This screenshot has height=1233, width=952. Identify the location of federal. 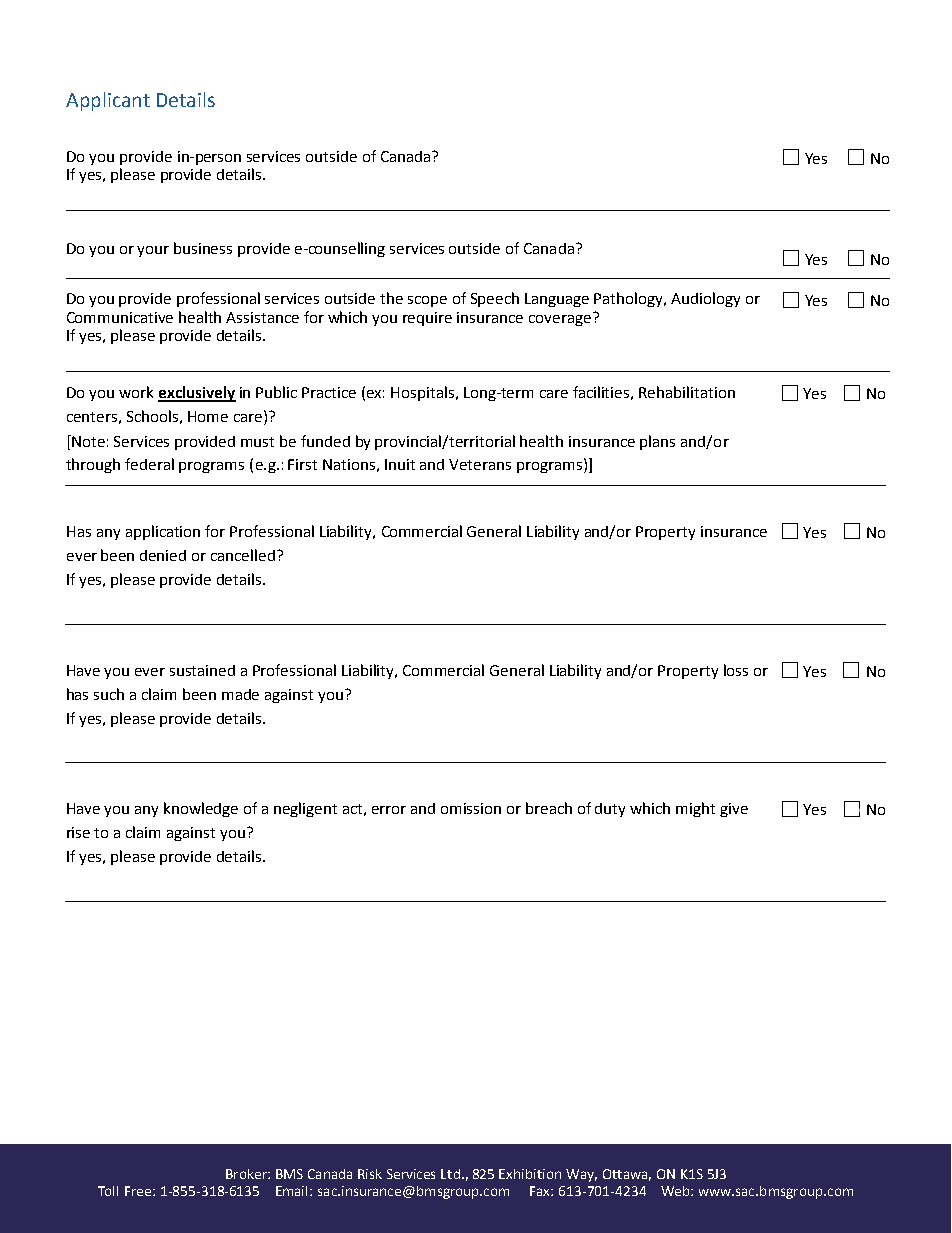
(149, 464).
